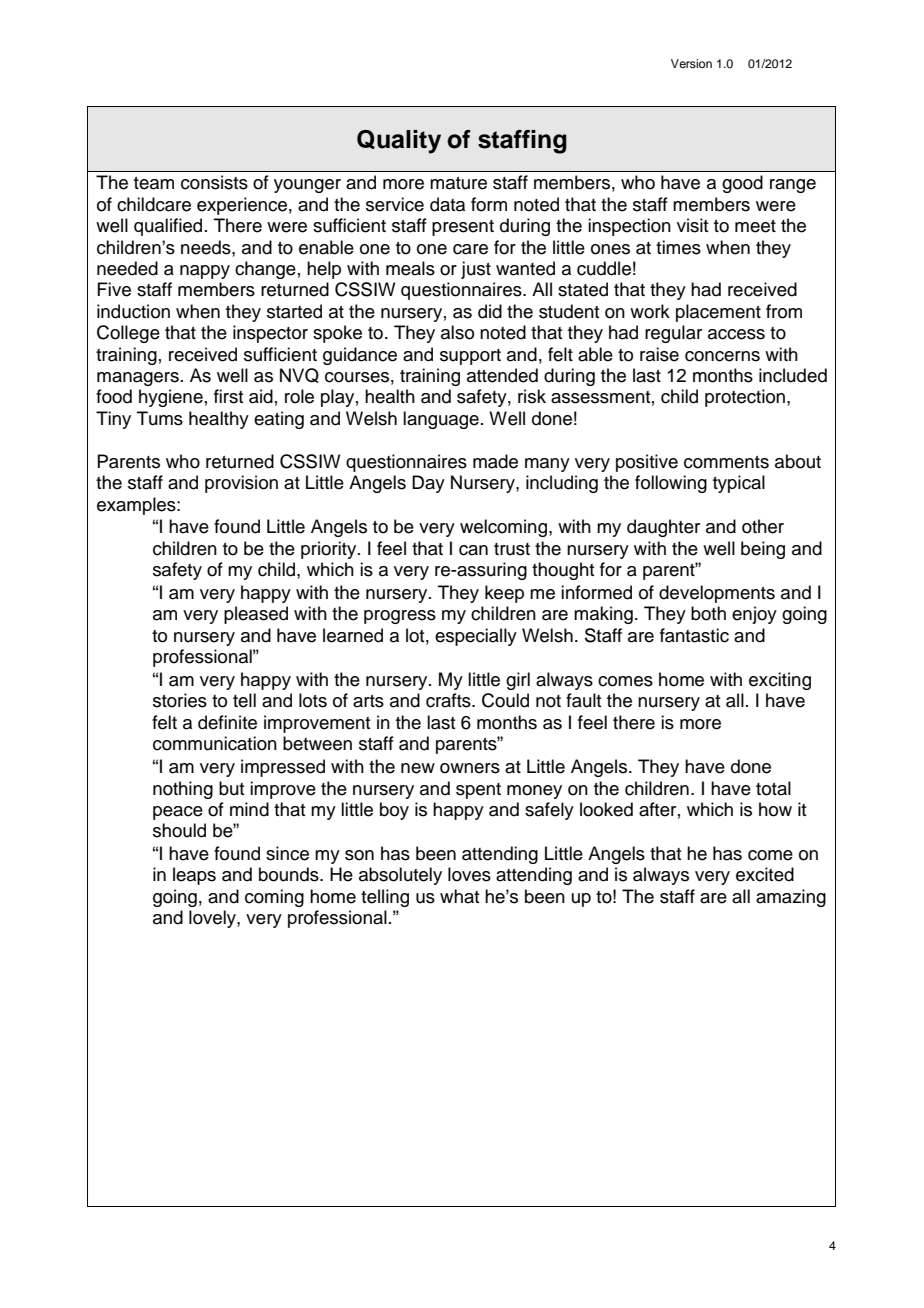  I want to click on loves, so click(469, 874).
